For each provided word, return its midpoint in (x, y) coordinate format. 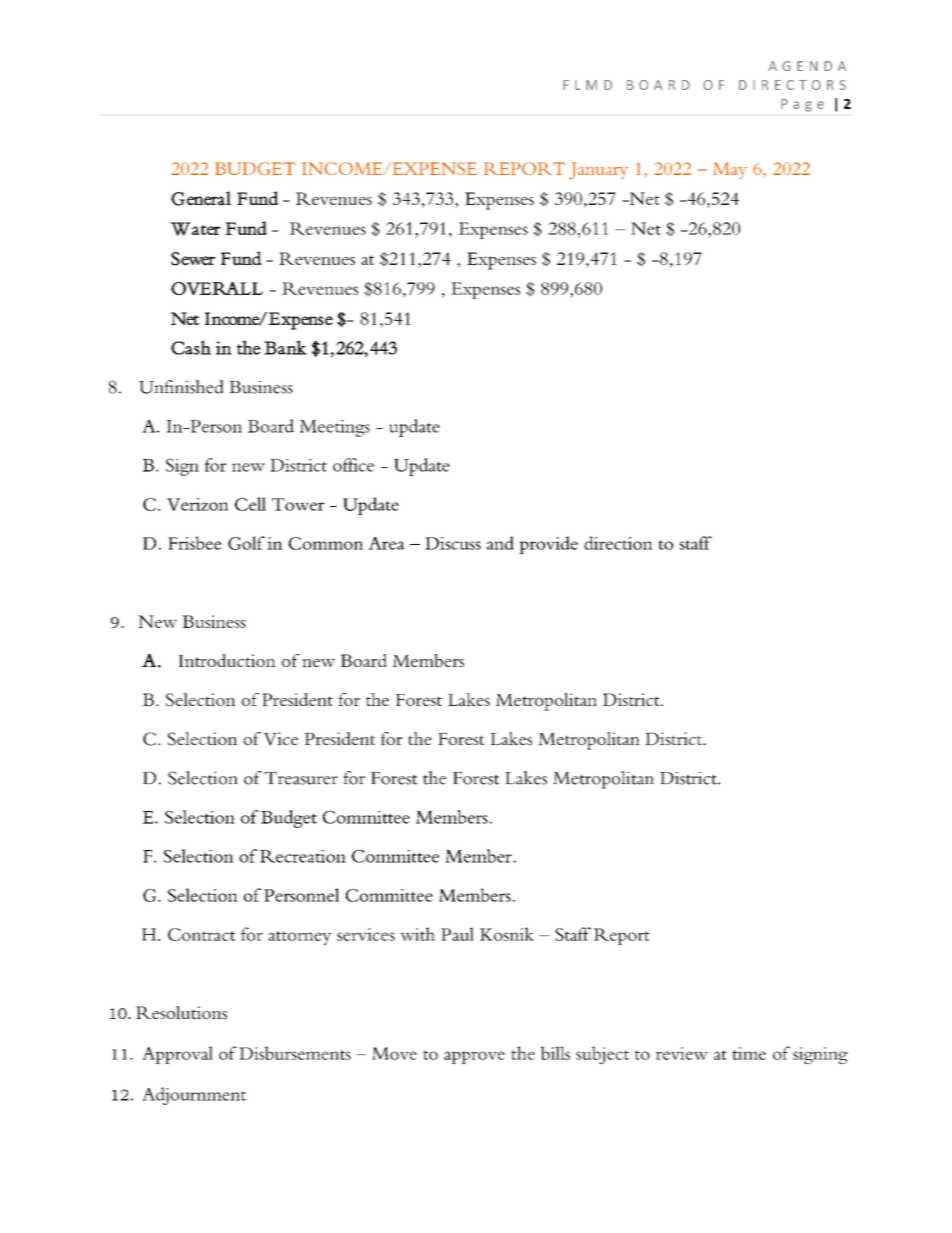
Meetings (335, 428)
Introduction (227, 660)
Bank (285, 347)
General (201, 198)
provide (548, 545)
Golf (246, 543)
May (730, 170)
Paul (457, 934)
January (598, 171)
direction (618, 543)
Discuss (453, 543)
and (500, 543)
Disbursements (295, 1053)
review (682, 1053)
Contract (201, 934)
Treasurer (301, 778)
